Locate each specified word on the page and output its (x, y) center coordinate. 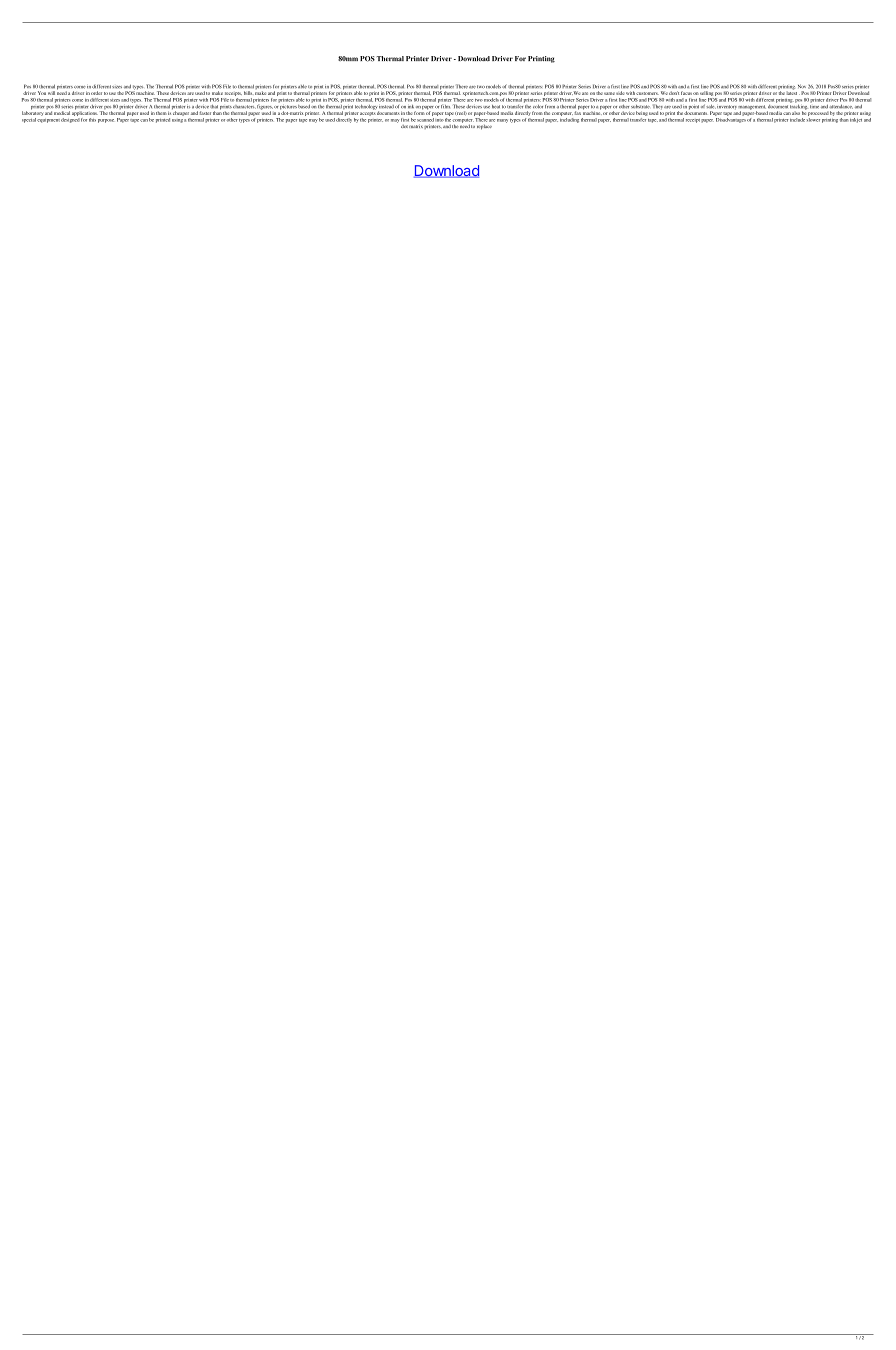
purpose (106, 121)
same (609, 93)
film (445, 106)
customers (647, 93)
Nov (802, 86)
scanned (426, 118)
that (215, 106)
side (620, 93)
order (96, 93)
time (814, 107)
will (51, 93)
